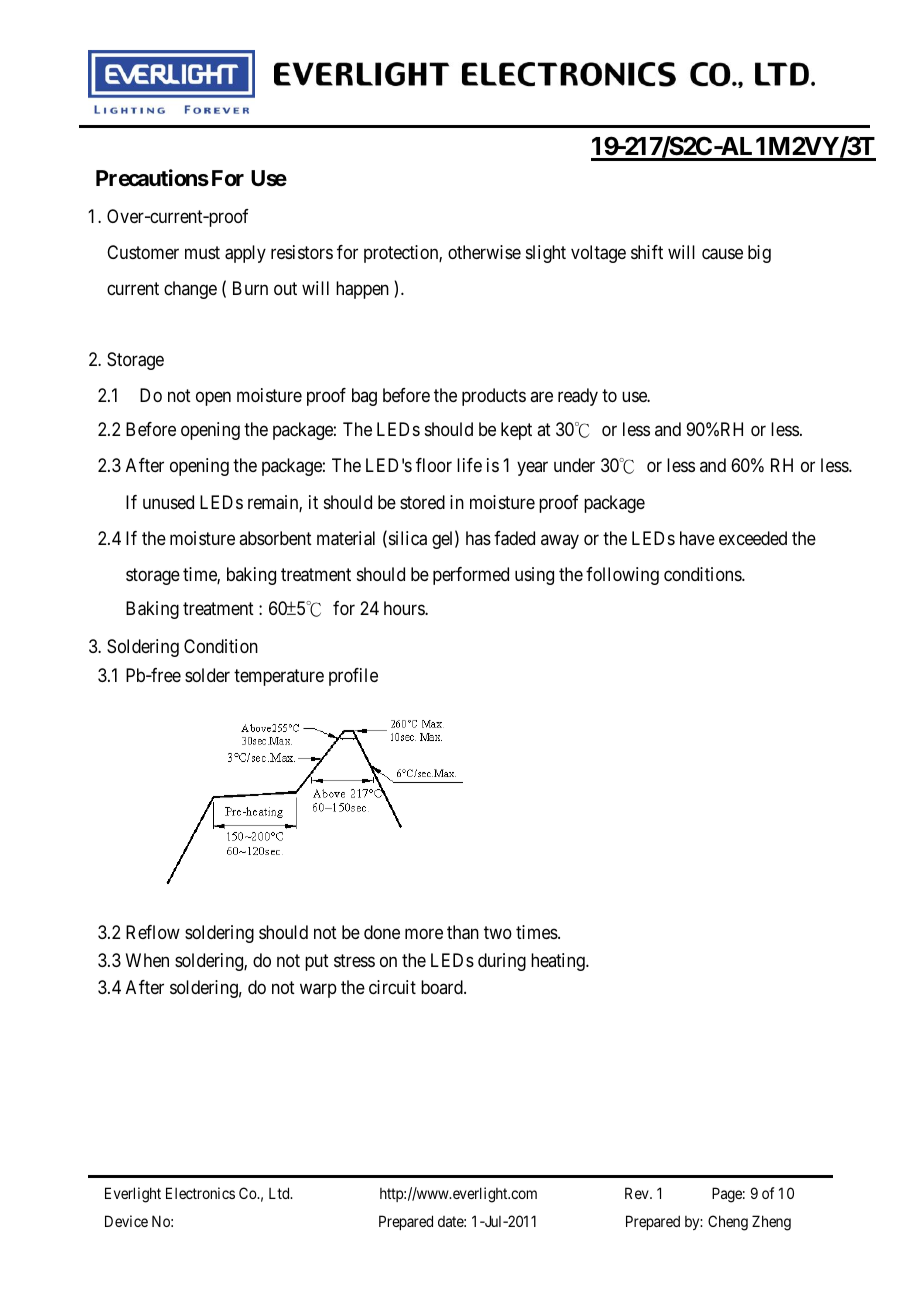  What do you see at coordinates (279, 677) in the image?
I see `temperature` at bounding box center [279, 677].
